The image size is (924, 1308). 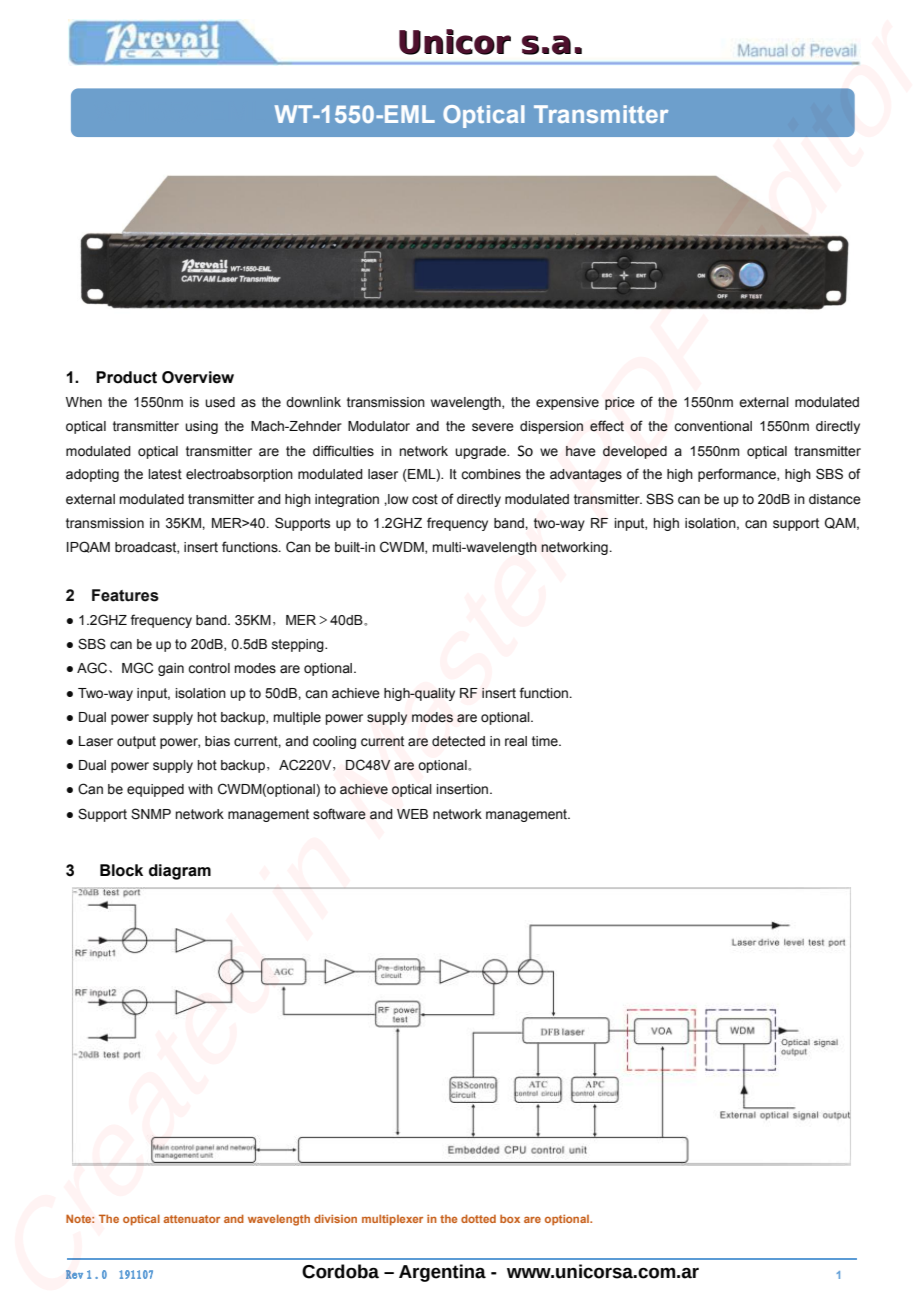 What do you see at coordinates (458, 741) in the screenshot?
I see `detected` at bounding box center [458, 741].
